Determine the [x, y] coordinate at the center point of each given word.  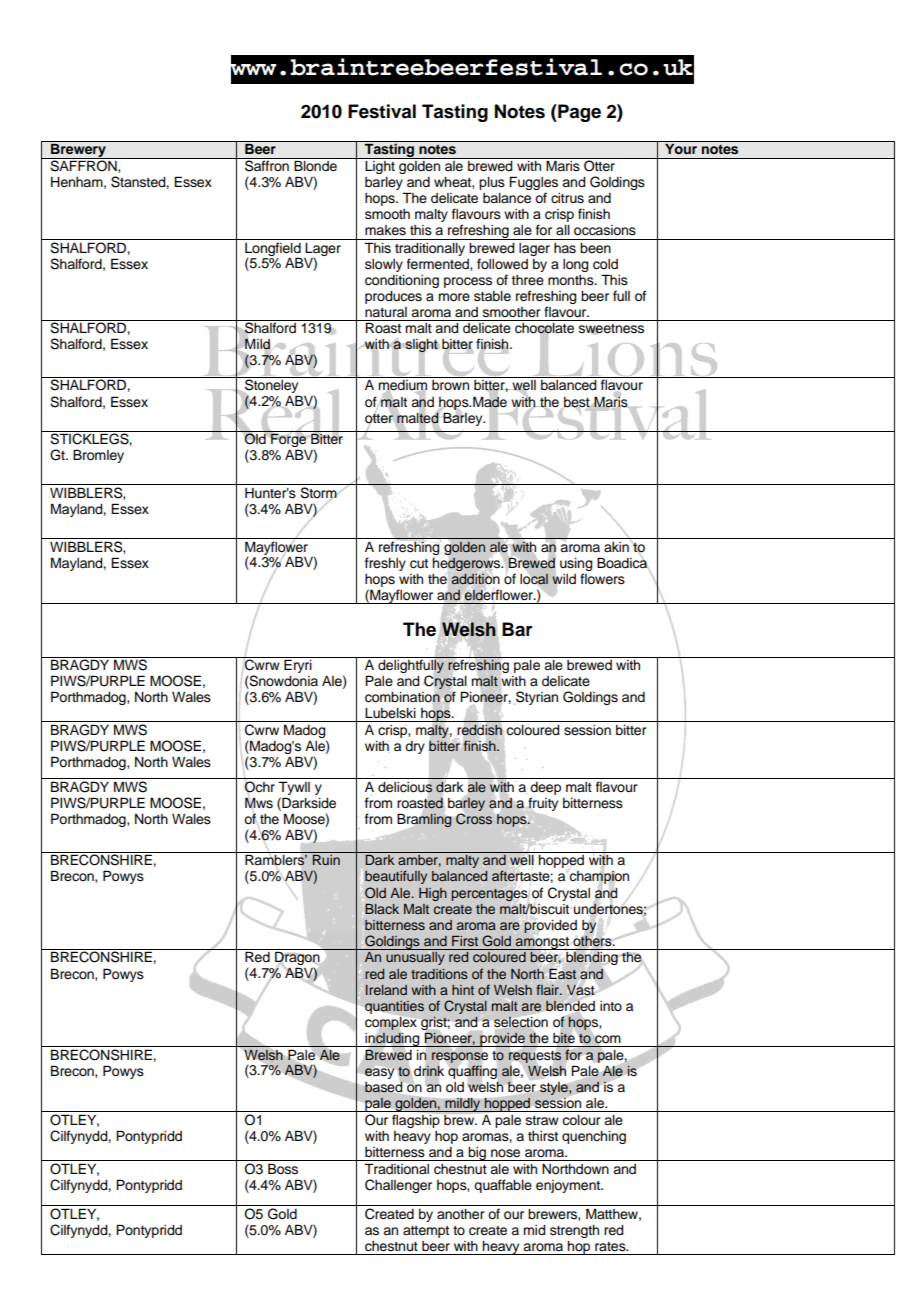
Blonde [315, 166]
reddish [480, 730]
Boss [283, 1169]
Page [578, 113]
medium [403, 385]
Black [382, 909]
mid [534, 1230]
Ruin [326, 860]
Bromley [98, 456]
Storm [318, 493]
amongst [542, 943]
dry [415, 747]
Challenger [398, 1186]
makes [385, 230]
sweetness [611, 329]
